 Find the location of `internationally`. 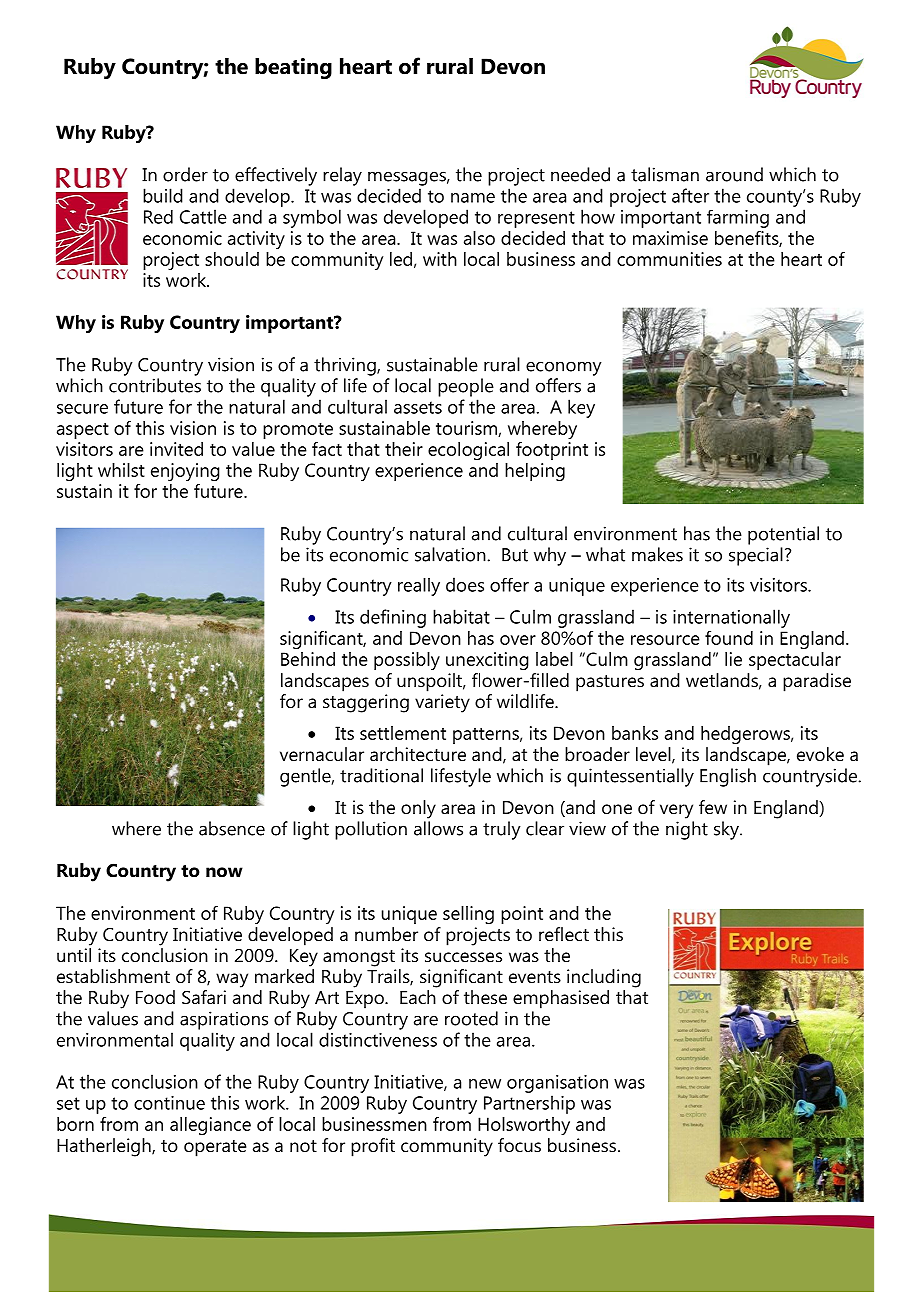

internationally is located at coordinates (731, 618).
